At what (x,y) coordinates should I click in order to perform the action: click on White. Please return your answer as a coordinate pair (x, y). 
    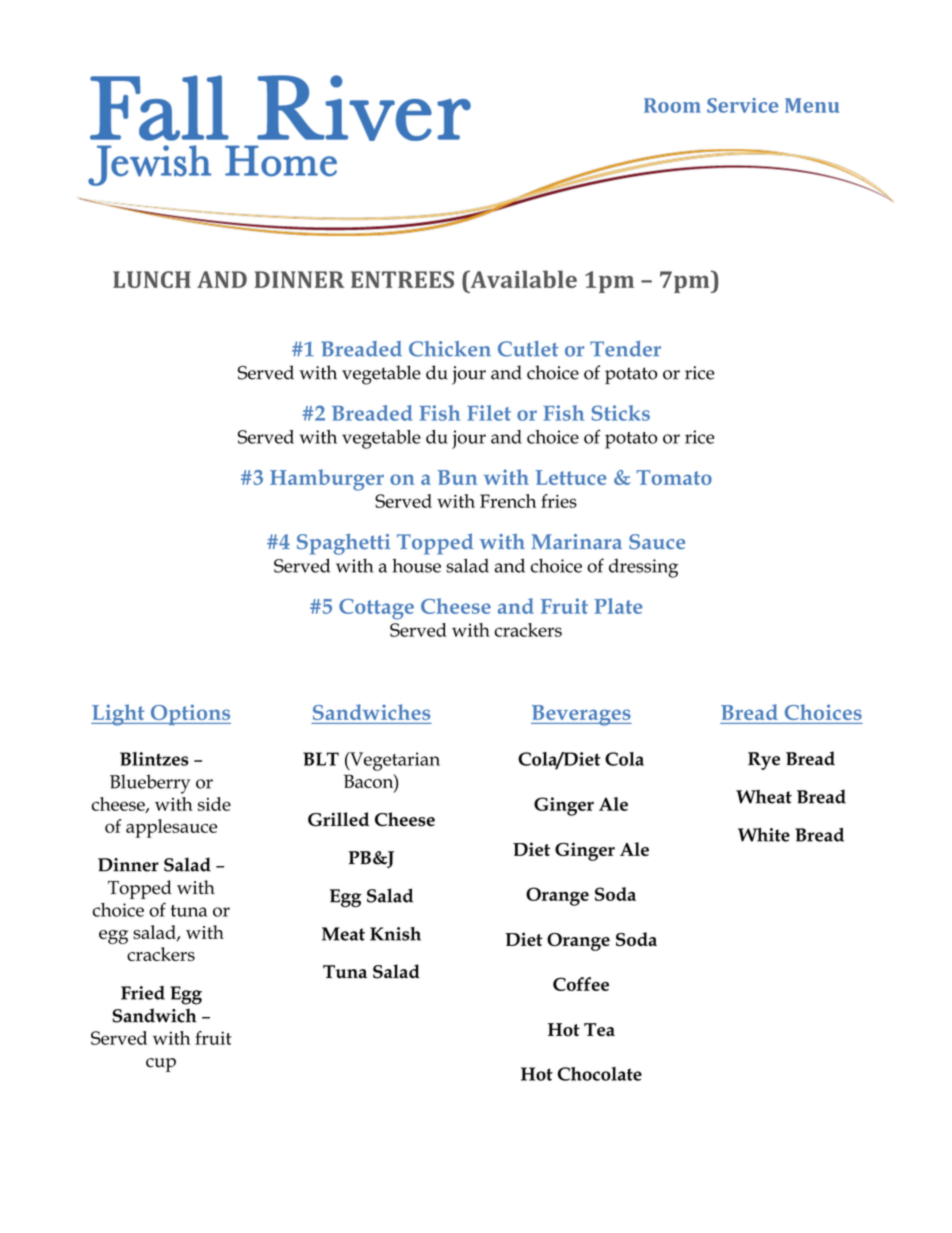
    Looking at the image, I should click on (764, 835).
